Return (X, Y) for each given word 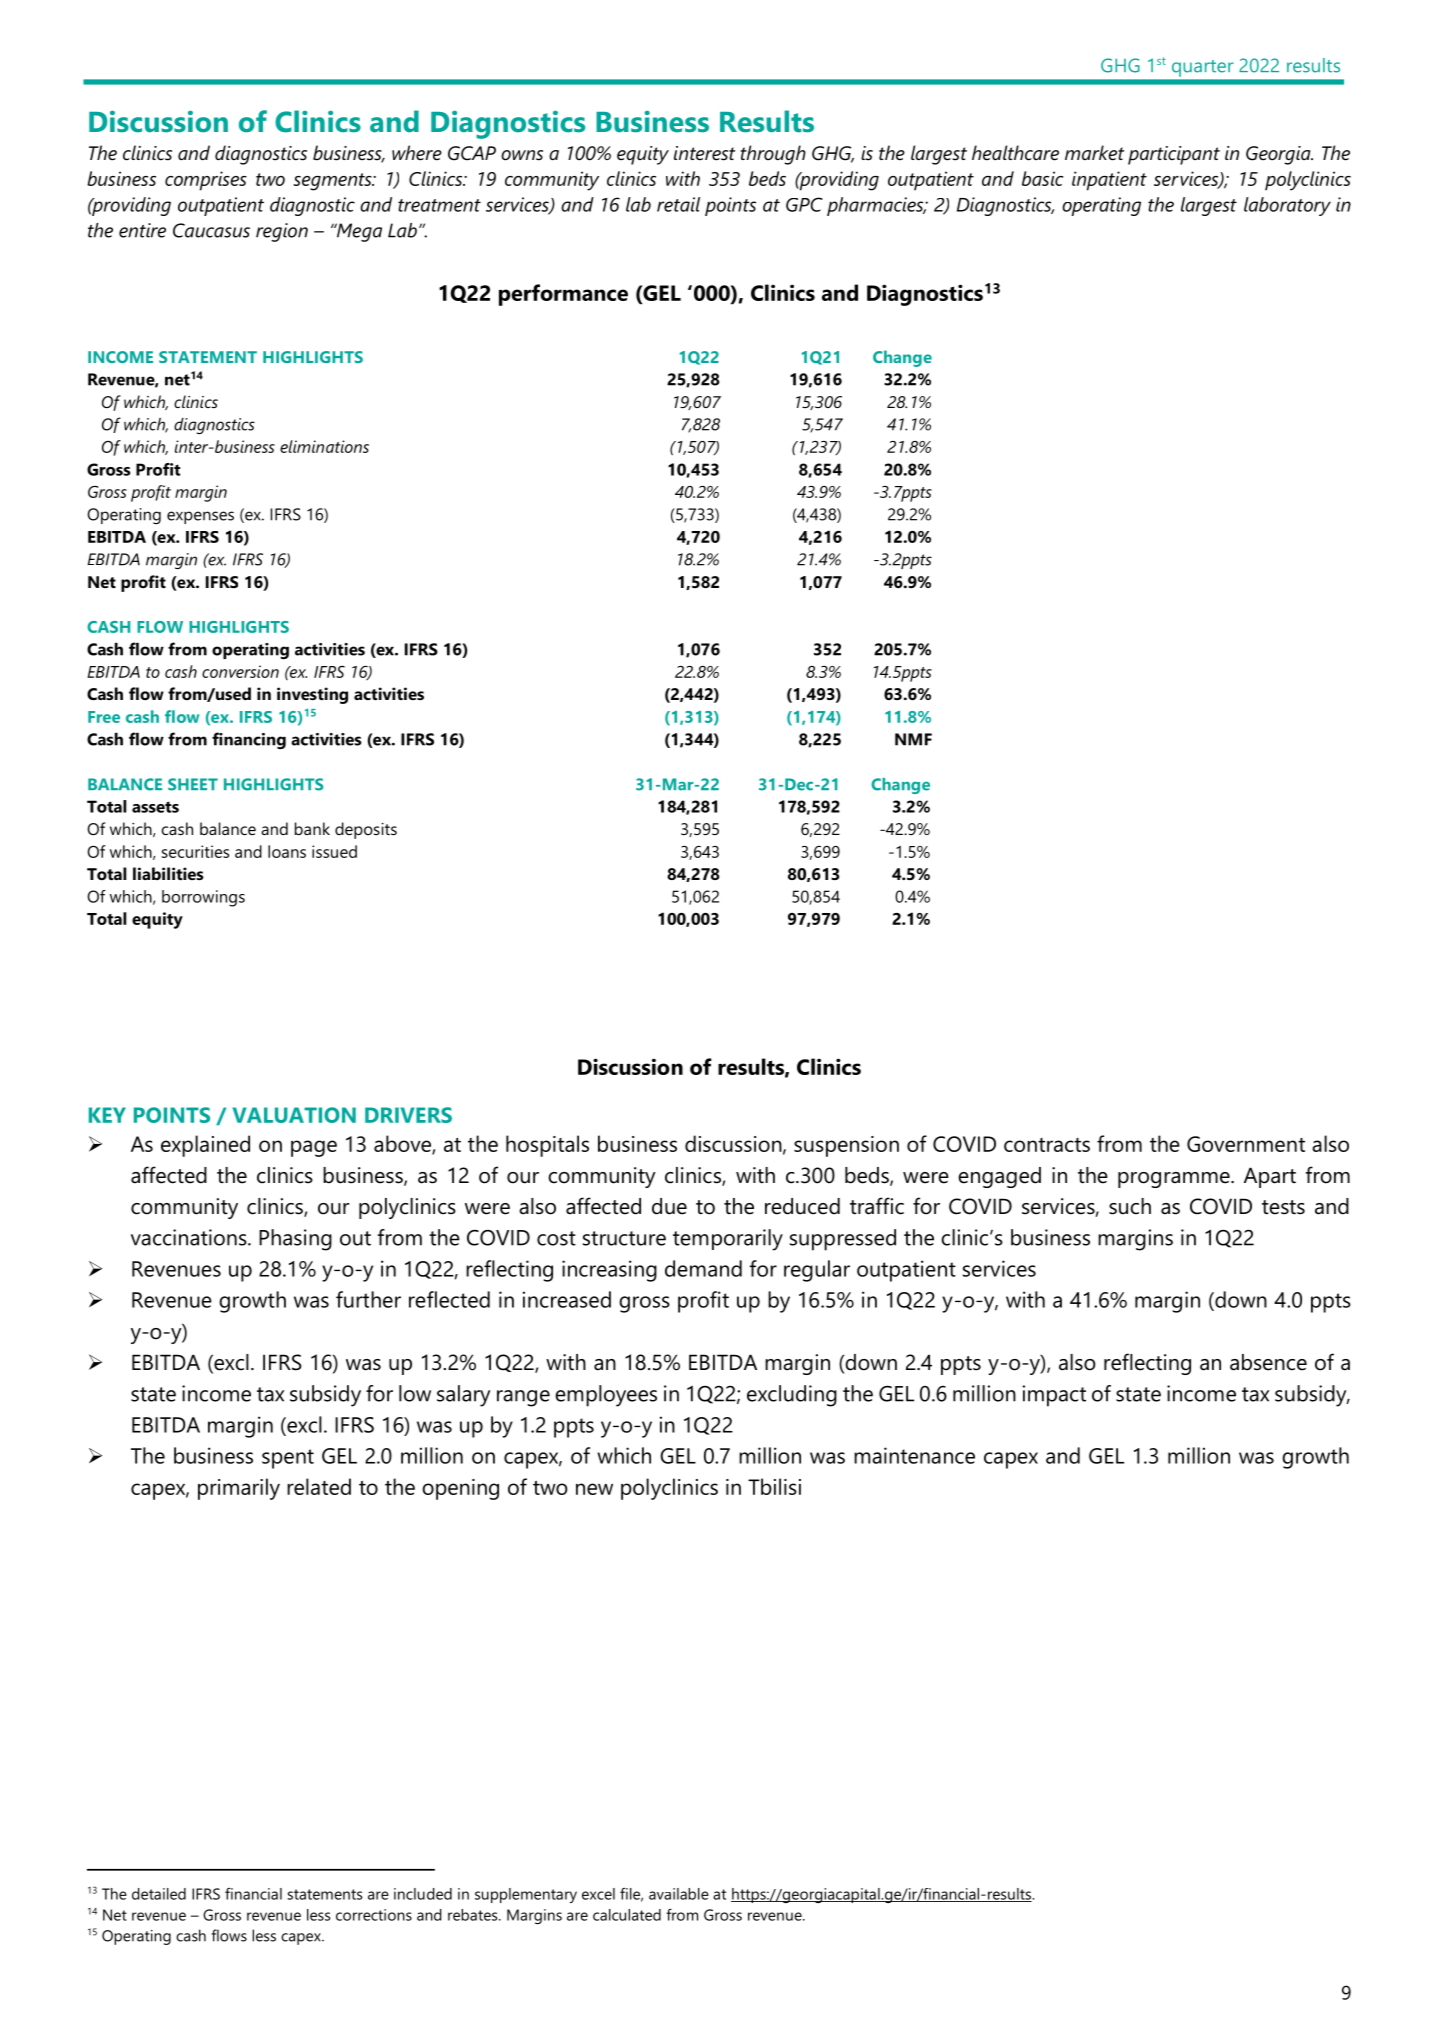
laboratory (1287, 206)
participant (1174, 155)
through (773, 155)
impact (1054, 1396)
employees (606, 1396)
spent (288, 1459)
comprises (206, 181)
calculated (627, 1915)
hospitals (547, 1146)
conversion (240, 671)
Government (1246, 1144)
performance (563, 295)
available (679, 1894)
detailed (159, 1894)
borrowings (203, 898)
